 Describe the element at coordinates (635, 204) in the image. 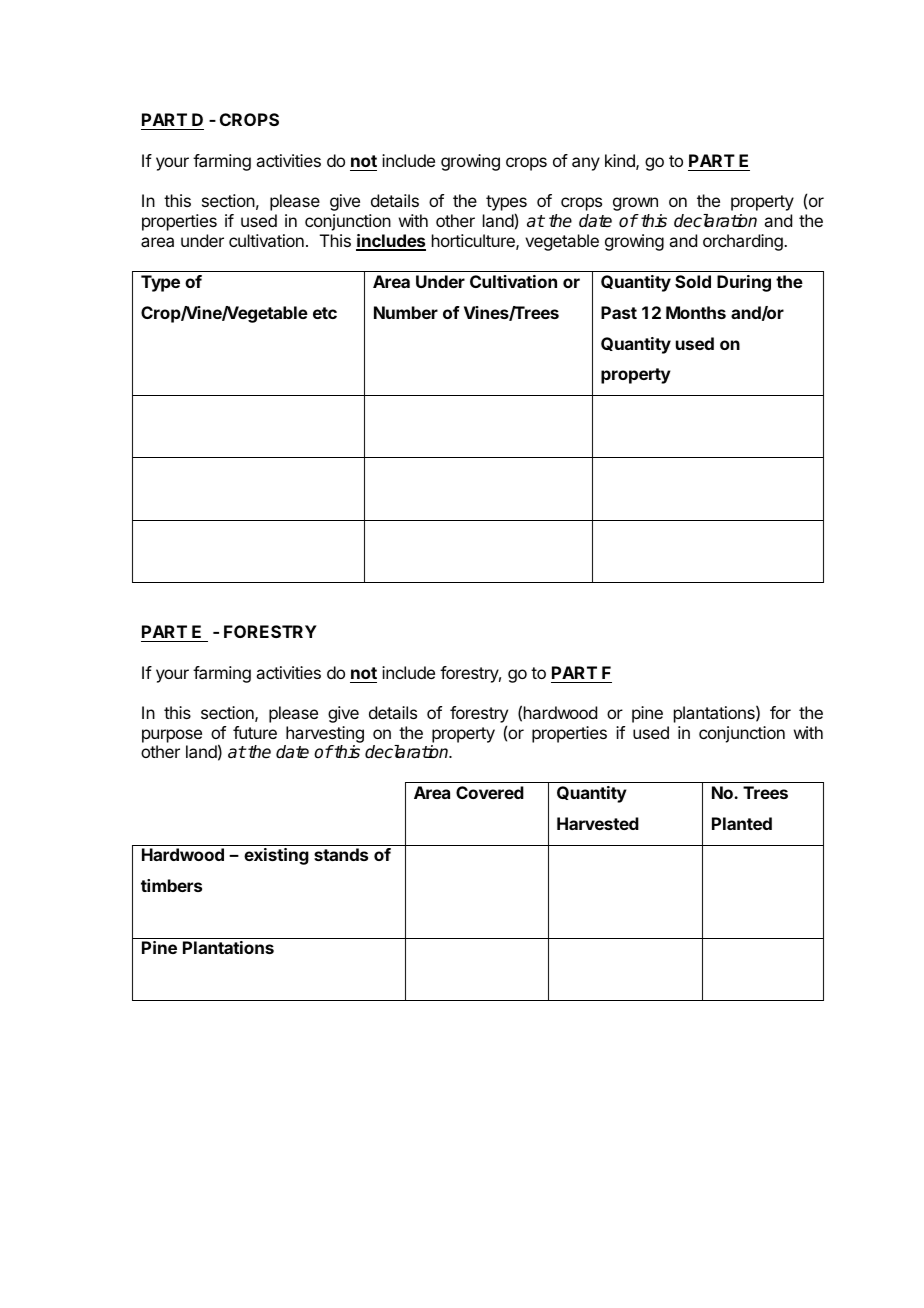

I see `grown` at that location.
